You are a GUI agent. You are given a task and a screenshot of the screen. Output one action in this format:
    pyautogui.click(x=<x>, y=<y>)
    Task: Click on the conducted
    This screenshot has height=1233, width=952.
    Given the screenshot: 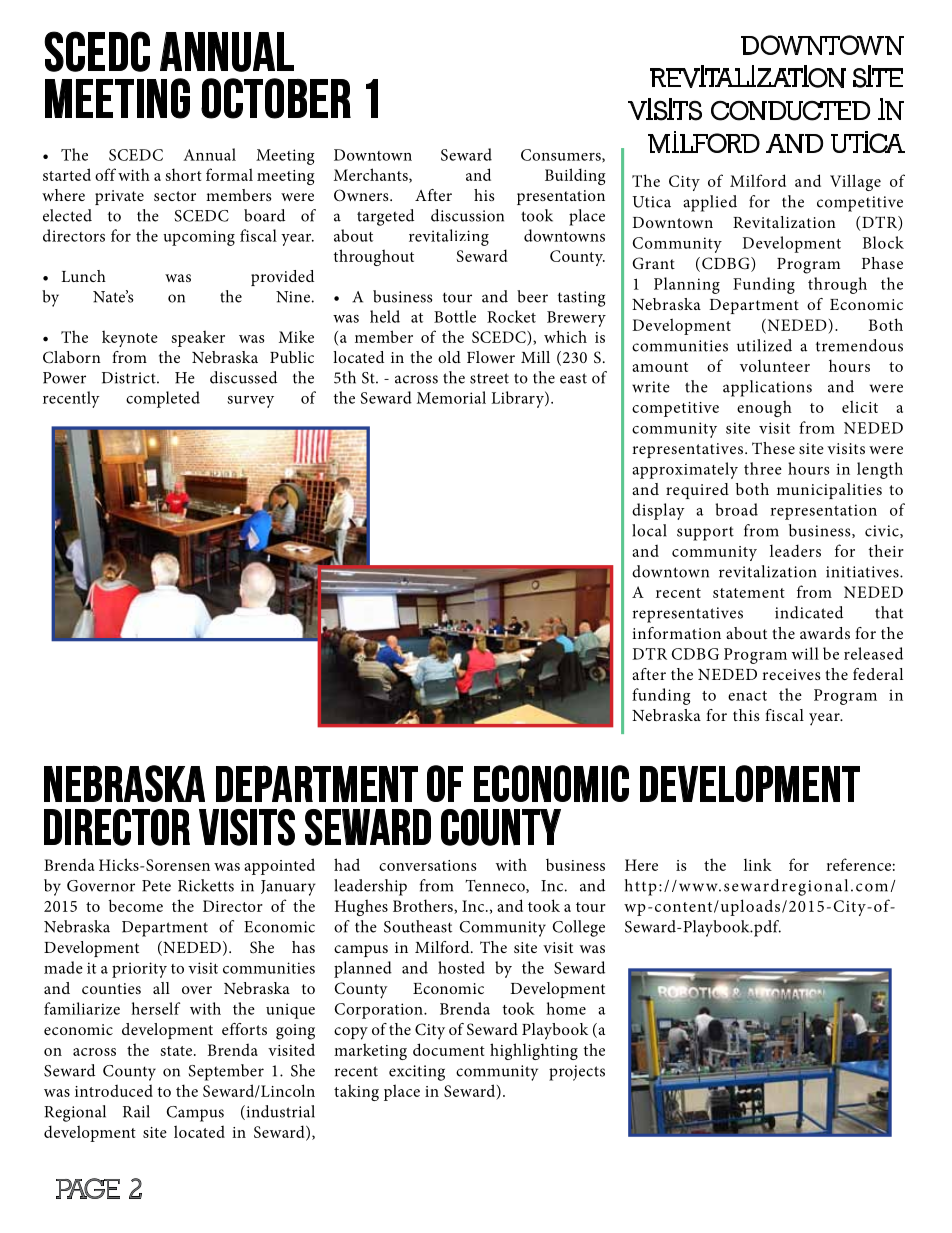 What is the action you would take?
    pyautogui.click(x=790, y=110)
